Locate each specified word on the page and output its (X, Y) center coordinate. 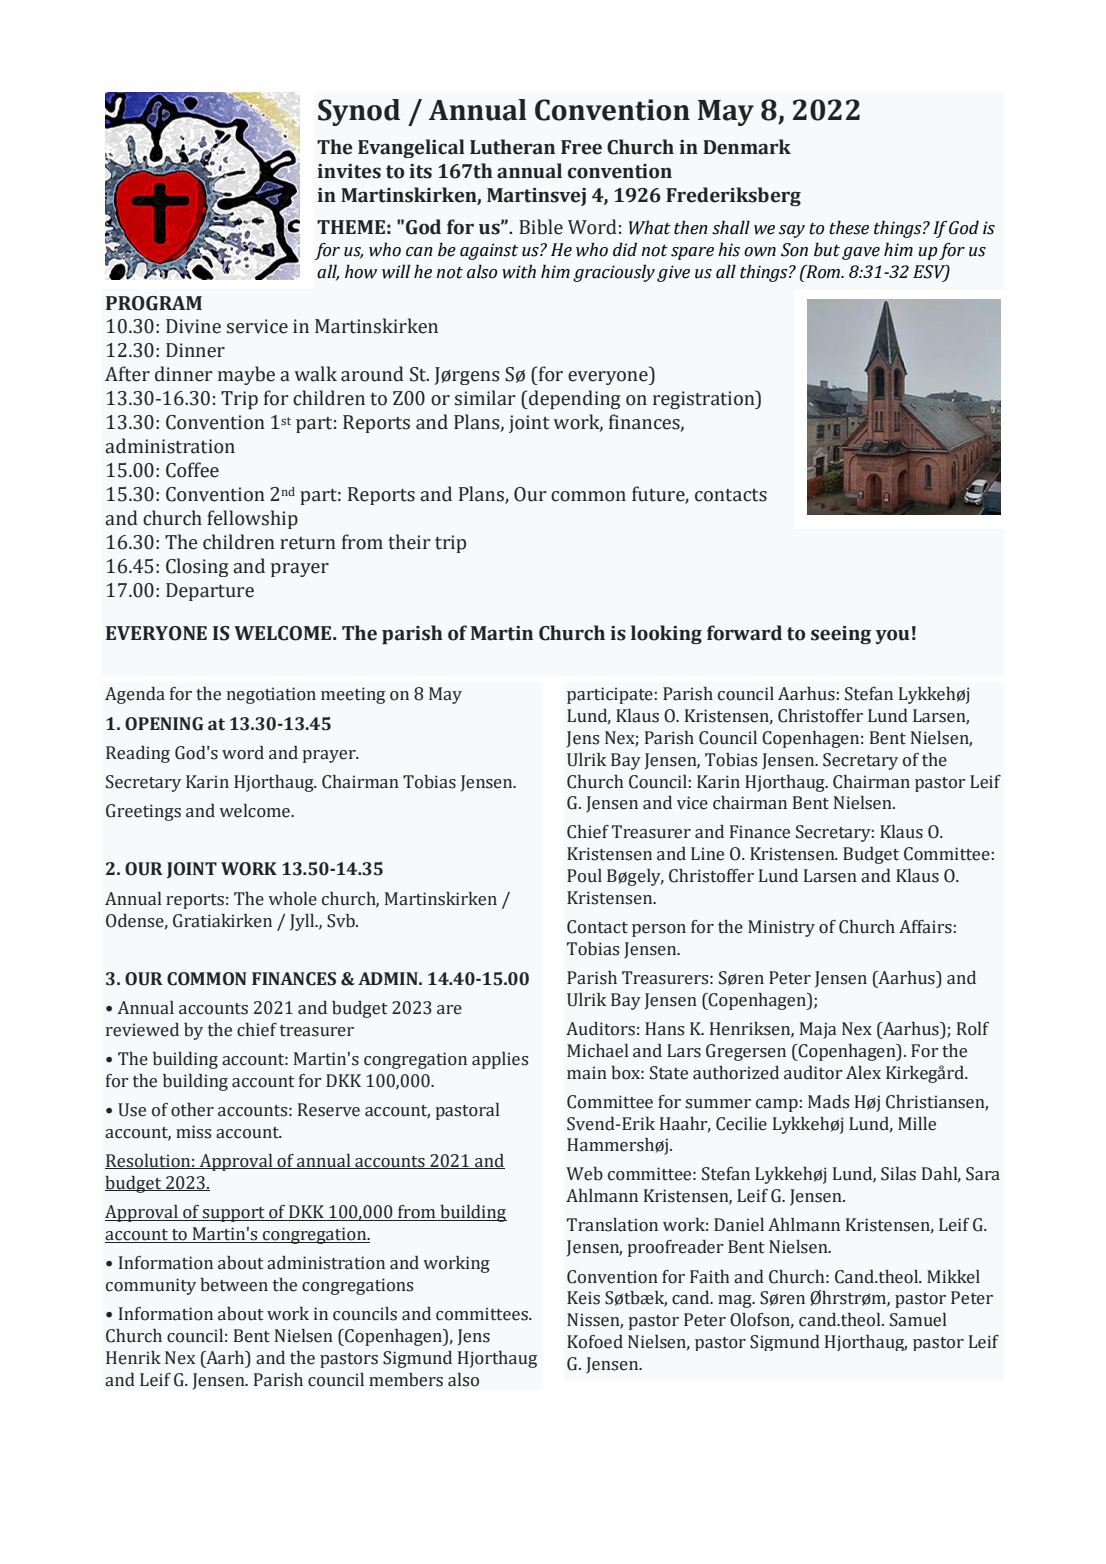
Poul (584, 876)
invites (349, 171)
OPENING (164, 724)
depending (573, 399)
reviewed (142, 1030)
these (849, 227)
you (893, 636)
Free (581, 147)
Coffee (192, 470)
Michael (598, 1051)
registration (705, 399)
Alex (863, 1073)
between (234, 1285)
